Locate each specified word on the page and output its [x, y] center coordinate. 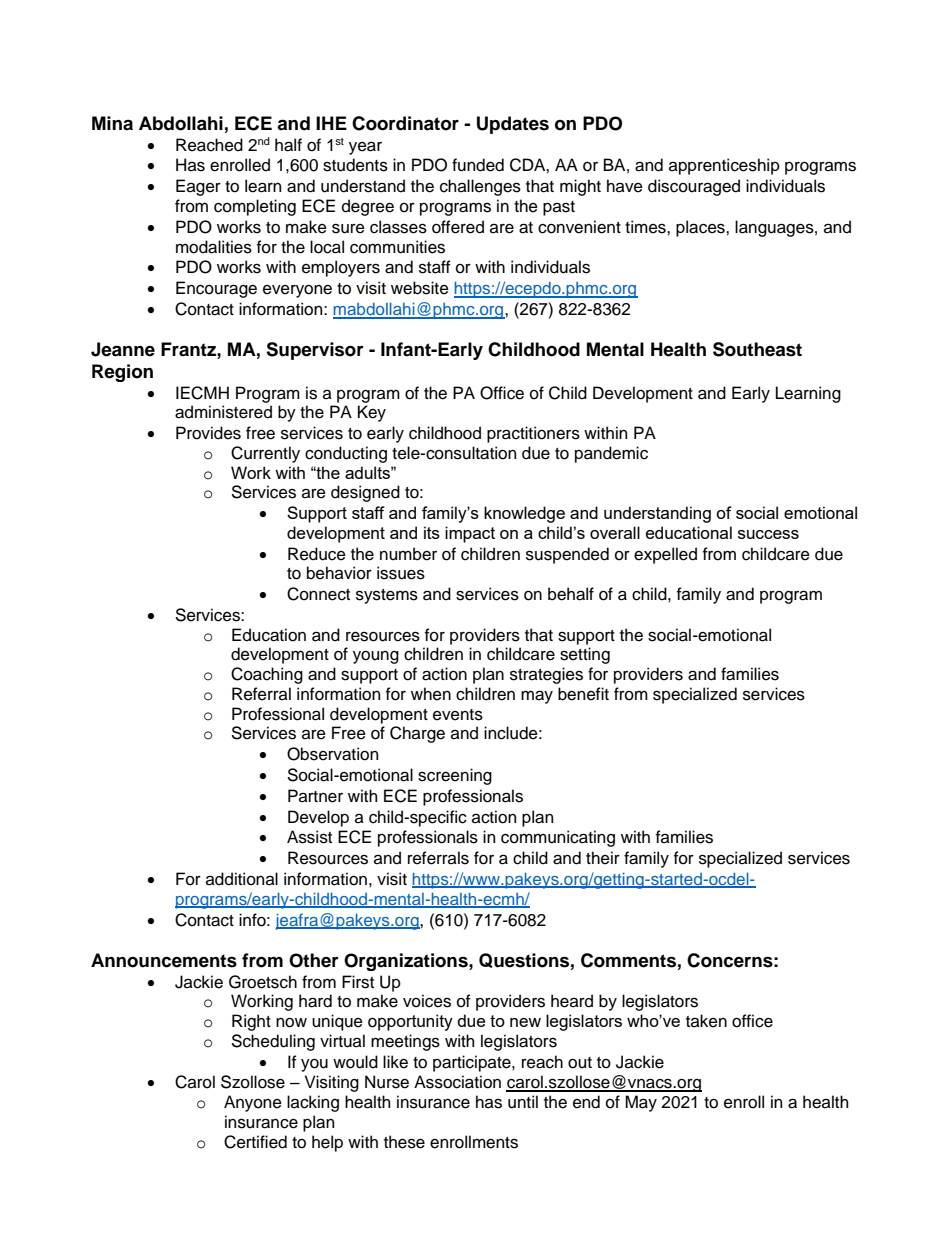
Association [457, 1082]
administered [223, 412]
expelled [665, 555]
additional [242, 879]
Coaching [267, 675]
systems [387, 596]
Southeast [757, 349]
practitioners [533, 434]
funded [478, 165]
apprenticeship [724, 166]
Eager [198, 187]
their [603, 858]
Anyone [253, 1103]
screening [455, 776]
